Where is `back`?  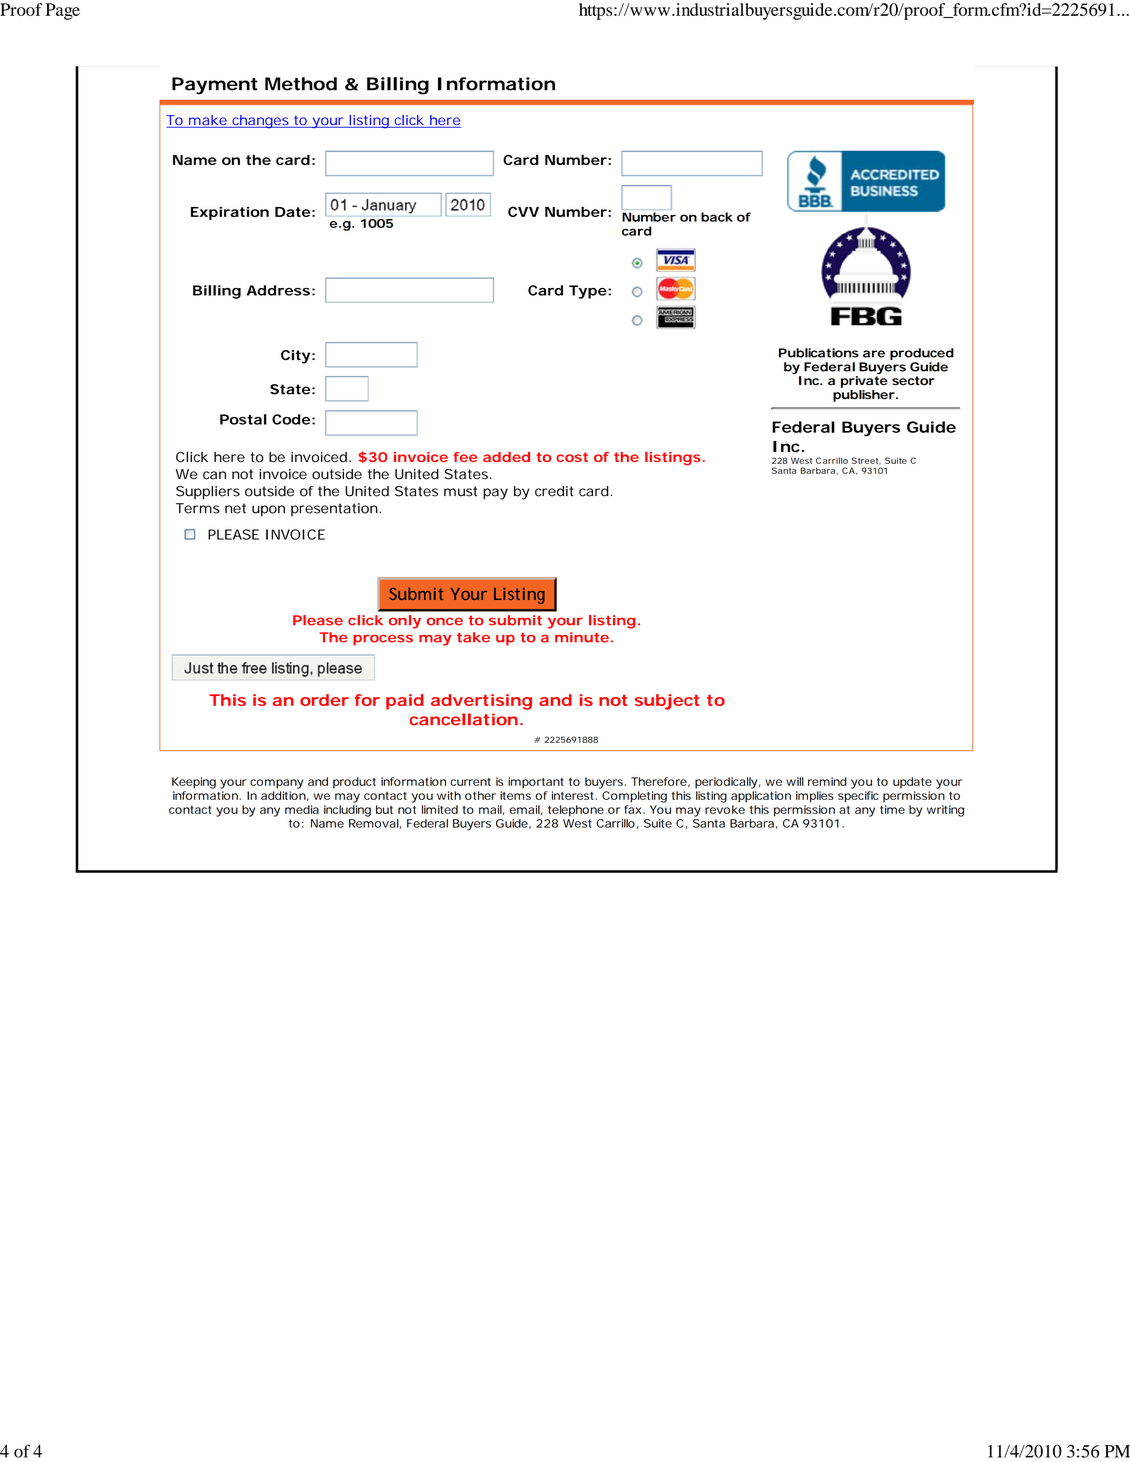 back is located at coordinates (717, 217).
